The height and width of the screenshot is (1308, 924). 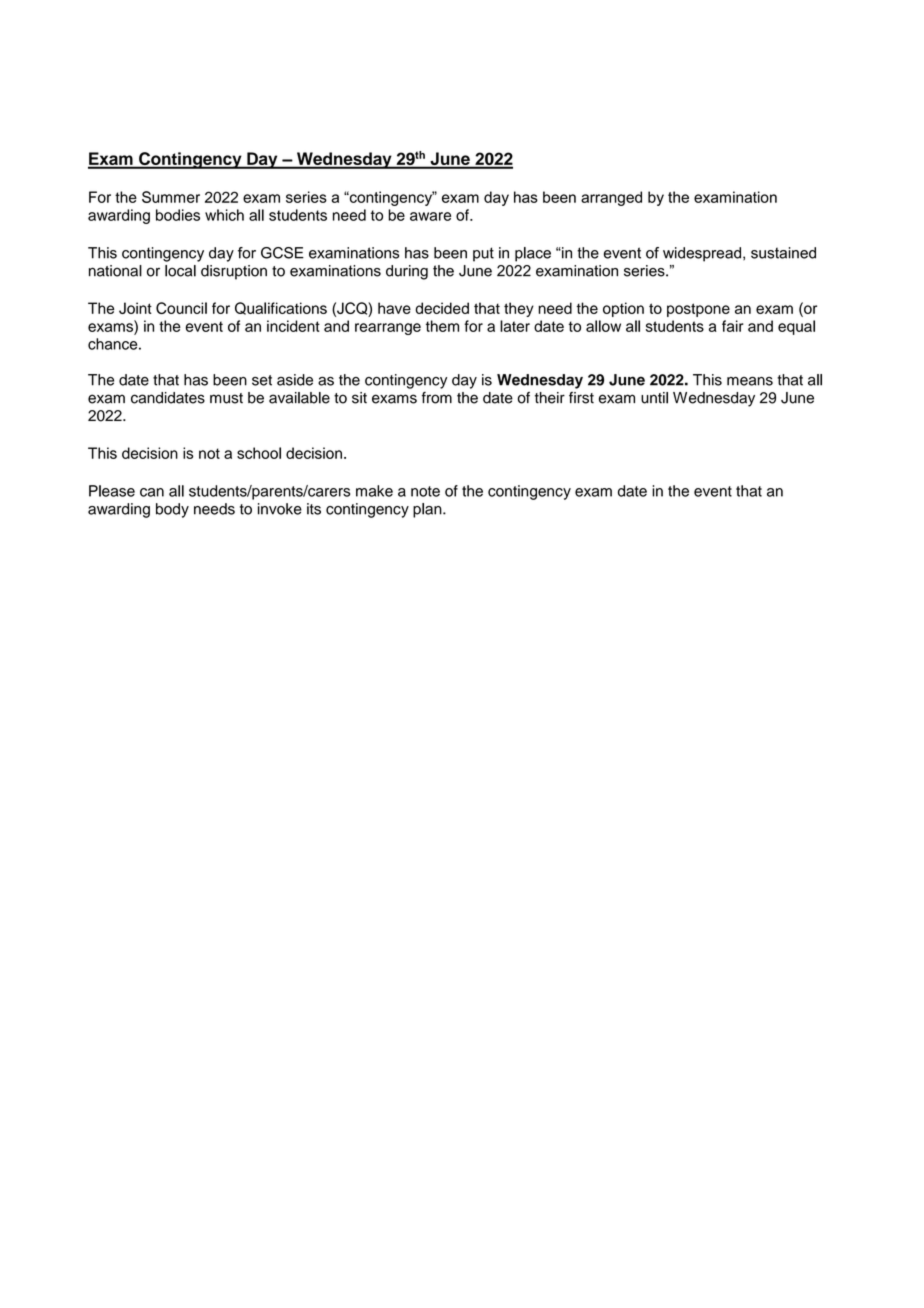 I want to click on body, so click(x=172, y=510).
